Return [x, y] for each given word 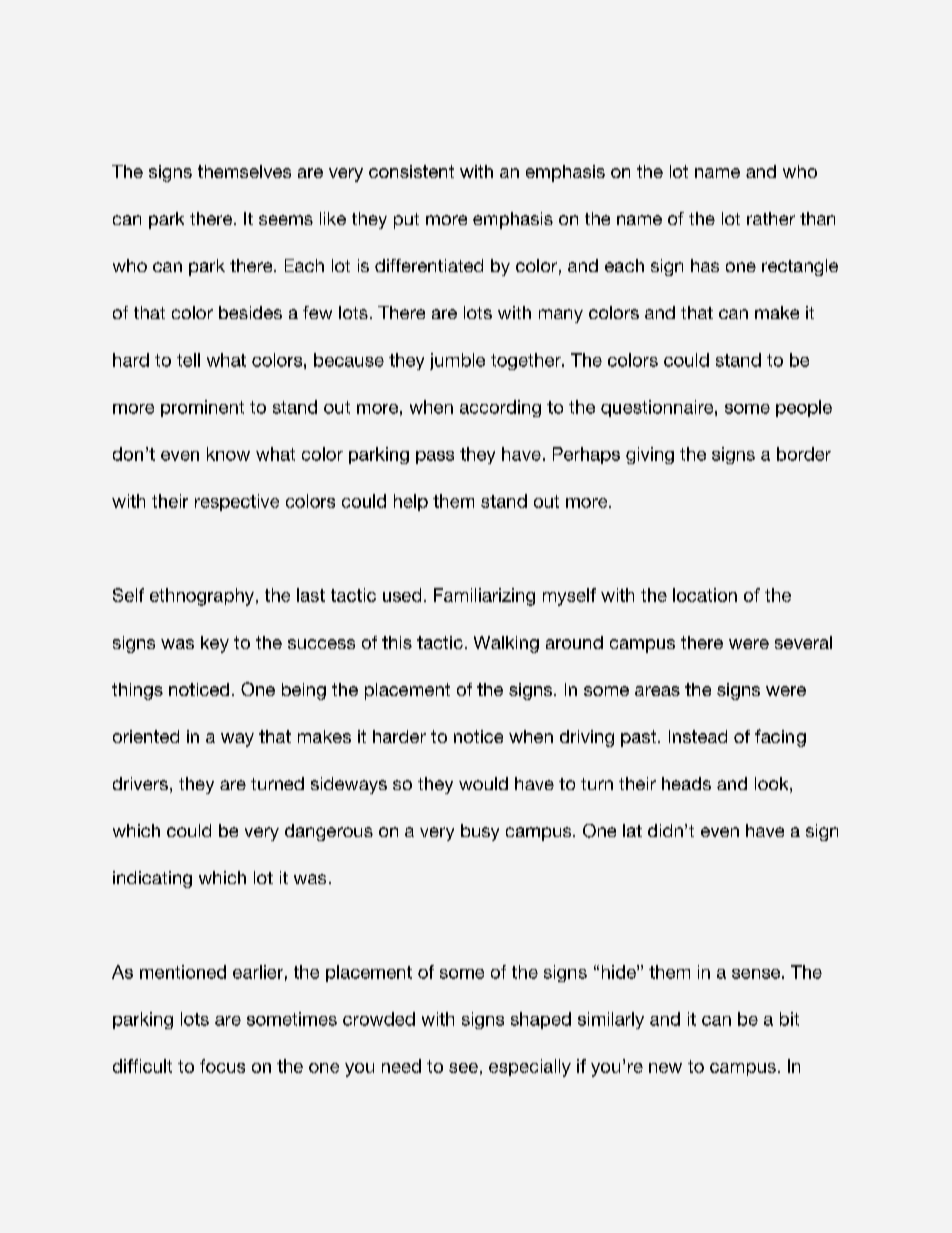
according [500, 408]
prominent [202, 408]
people [804, 408]
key [215, 644]
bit [789, 1019]
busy [480, 832]
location [705, 595]
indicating [152, 879]
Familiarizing [484, 597]
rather [771, 218]
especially [530, 1068]
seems [286, 220]
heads [686, 783]
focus [222, 1066]
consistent [411, 171]
